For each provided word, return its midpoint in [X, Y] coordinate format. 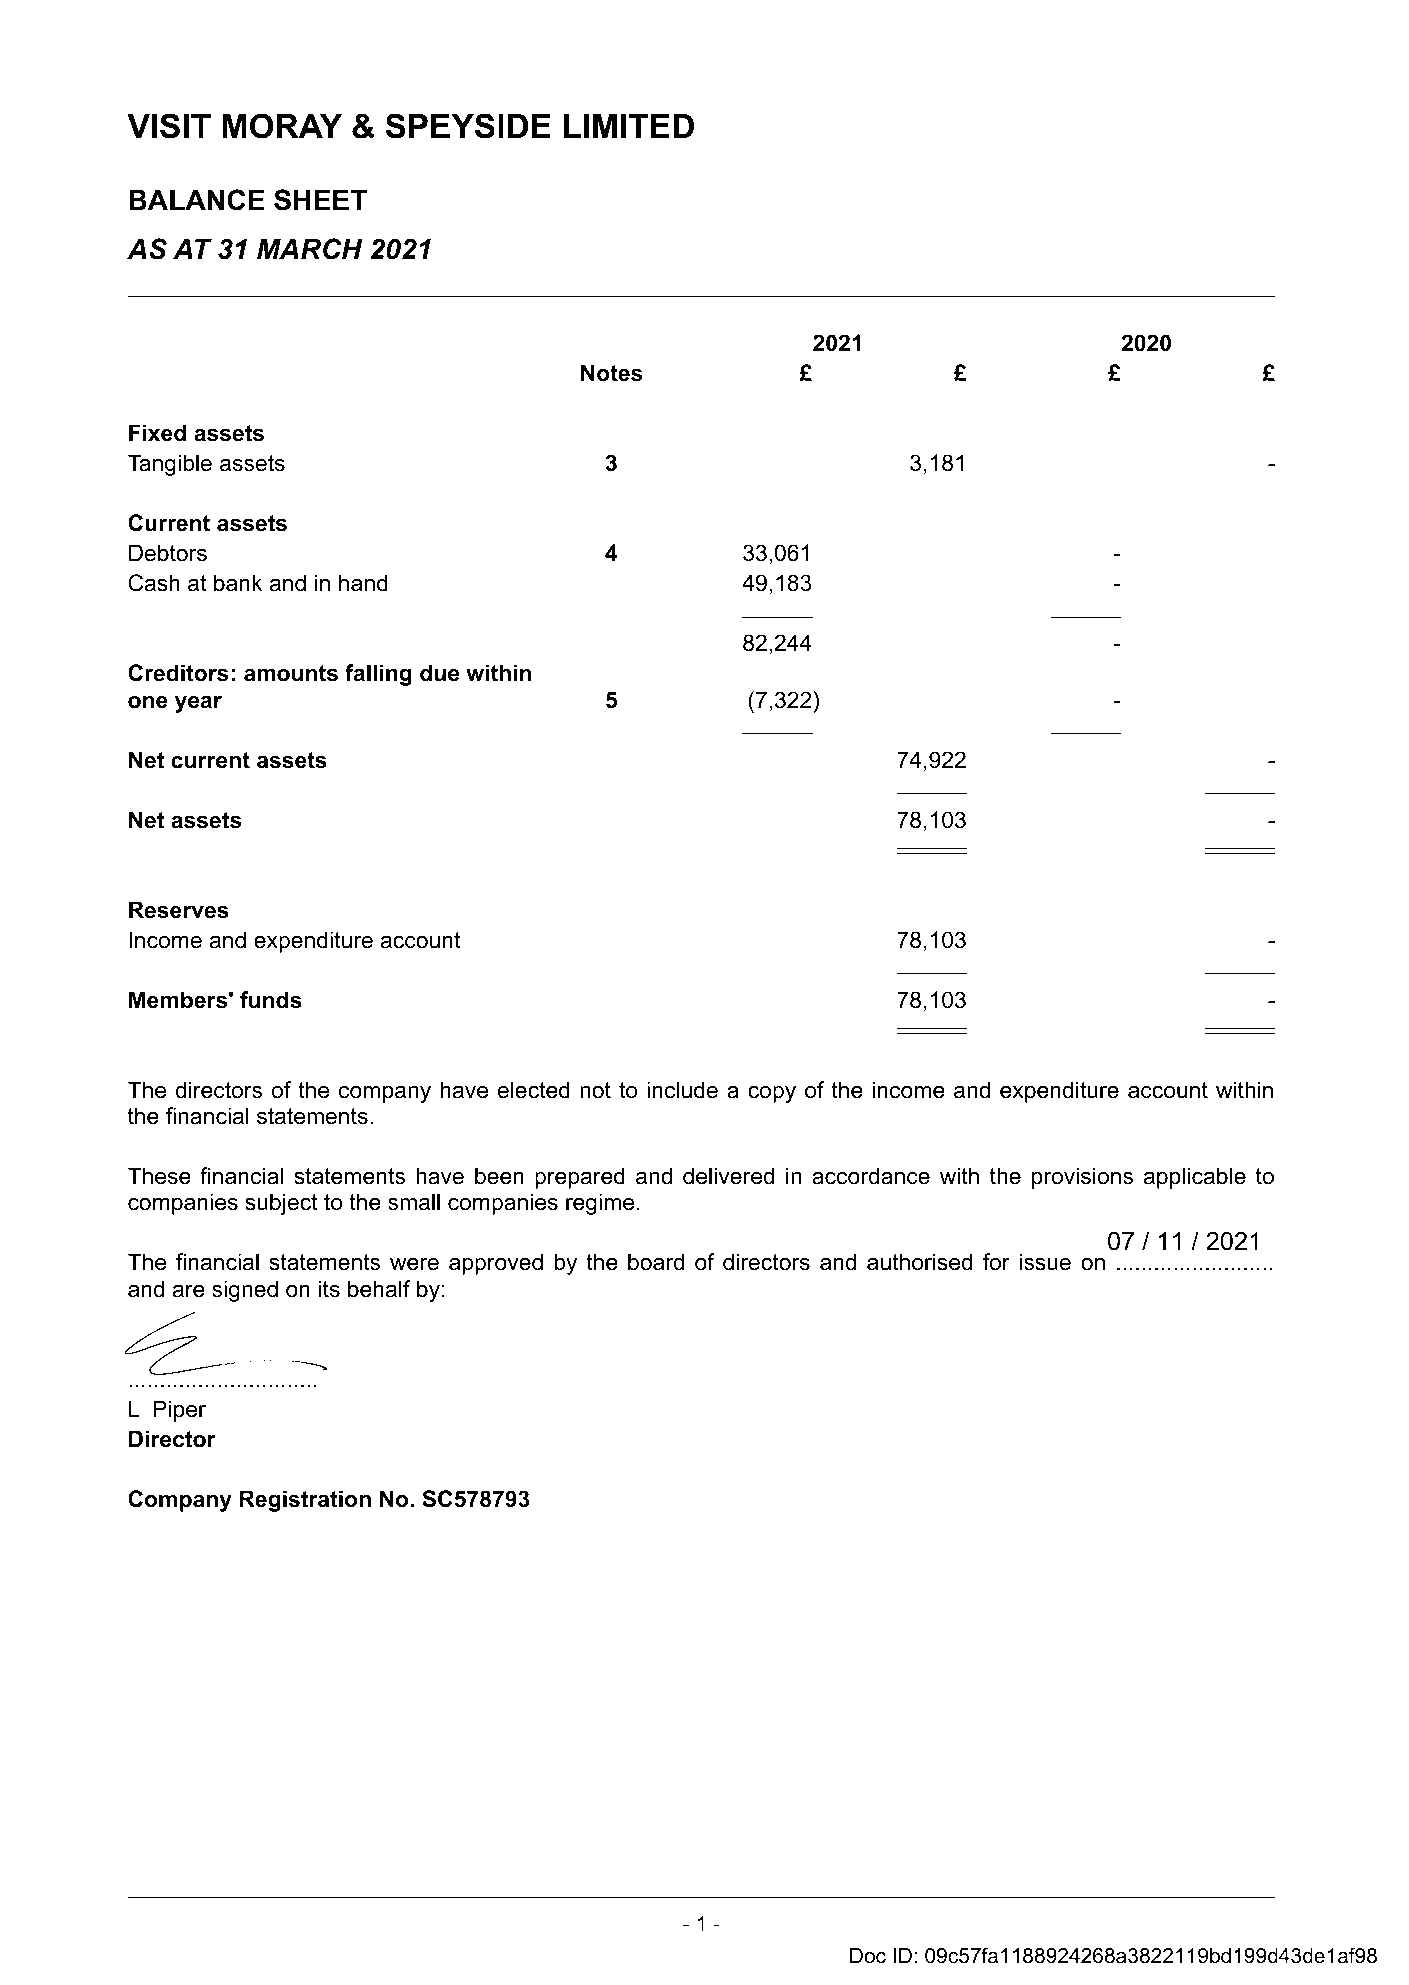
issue [1045, 1262]
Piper [179, 1411]
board [656, 1262]
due [439, 673]
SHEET [320, 200]
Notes [611, 373]
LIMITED [629, 126]
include [682, 1090]
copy [772, 1094]
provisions [1082, 1178]
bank [238, 583]
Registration [305, 1501]
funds [271, 1000]
